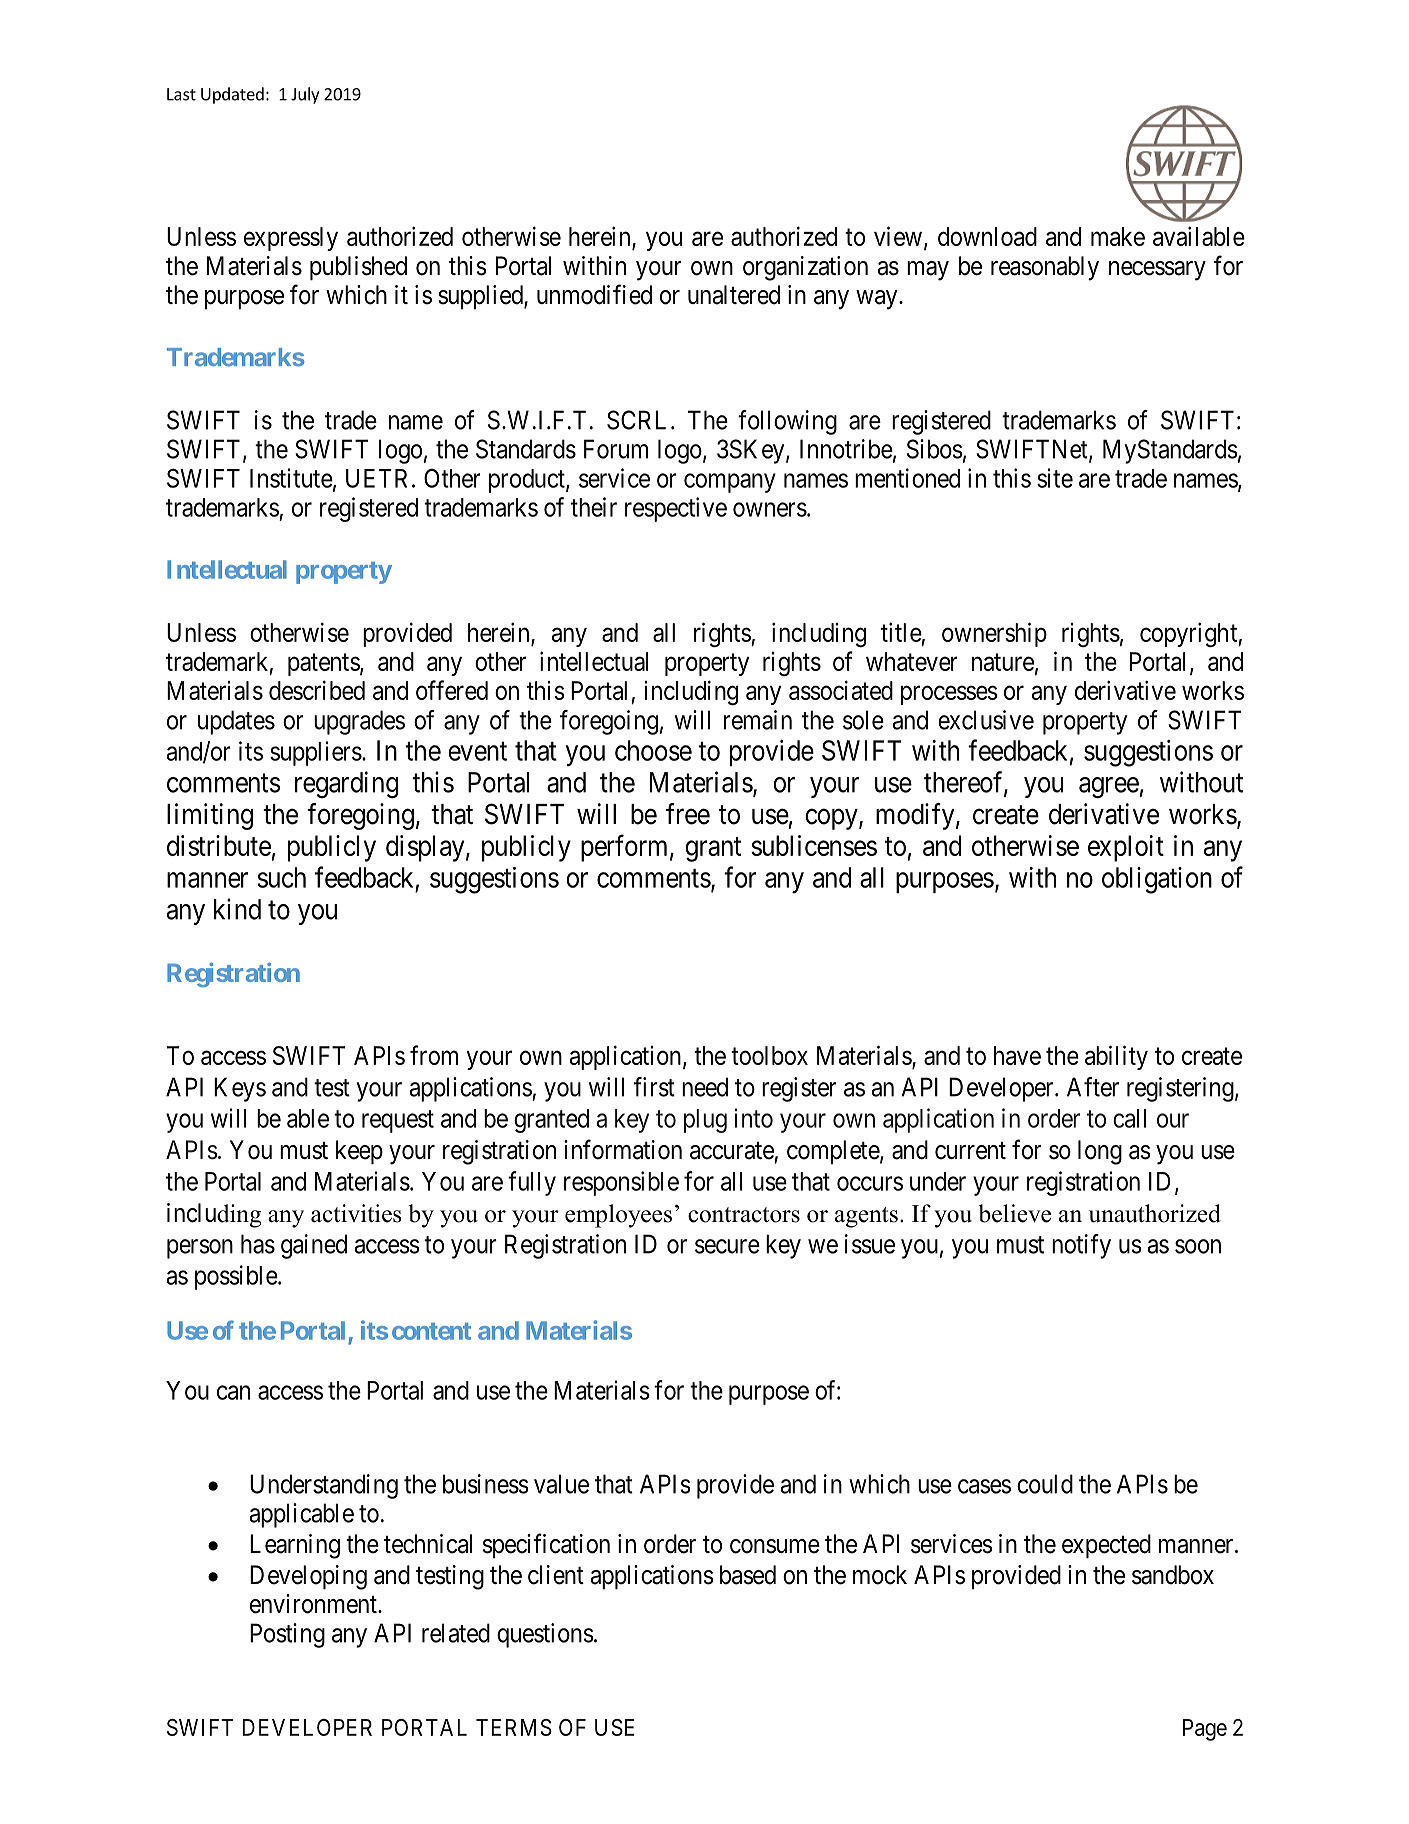 Image resolution: width=1409 pixels, height=1824 pixels. I want to click on long, so click(1100, 1152).
